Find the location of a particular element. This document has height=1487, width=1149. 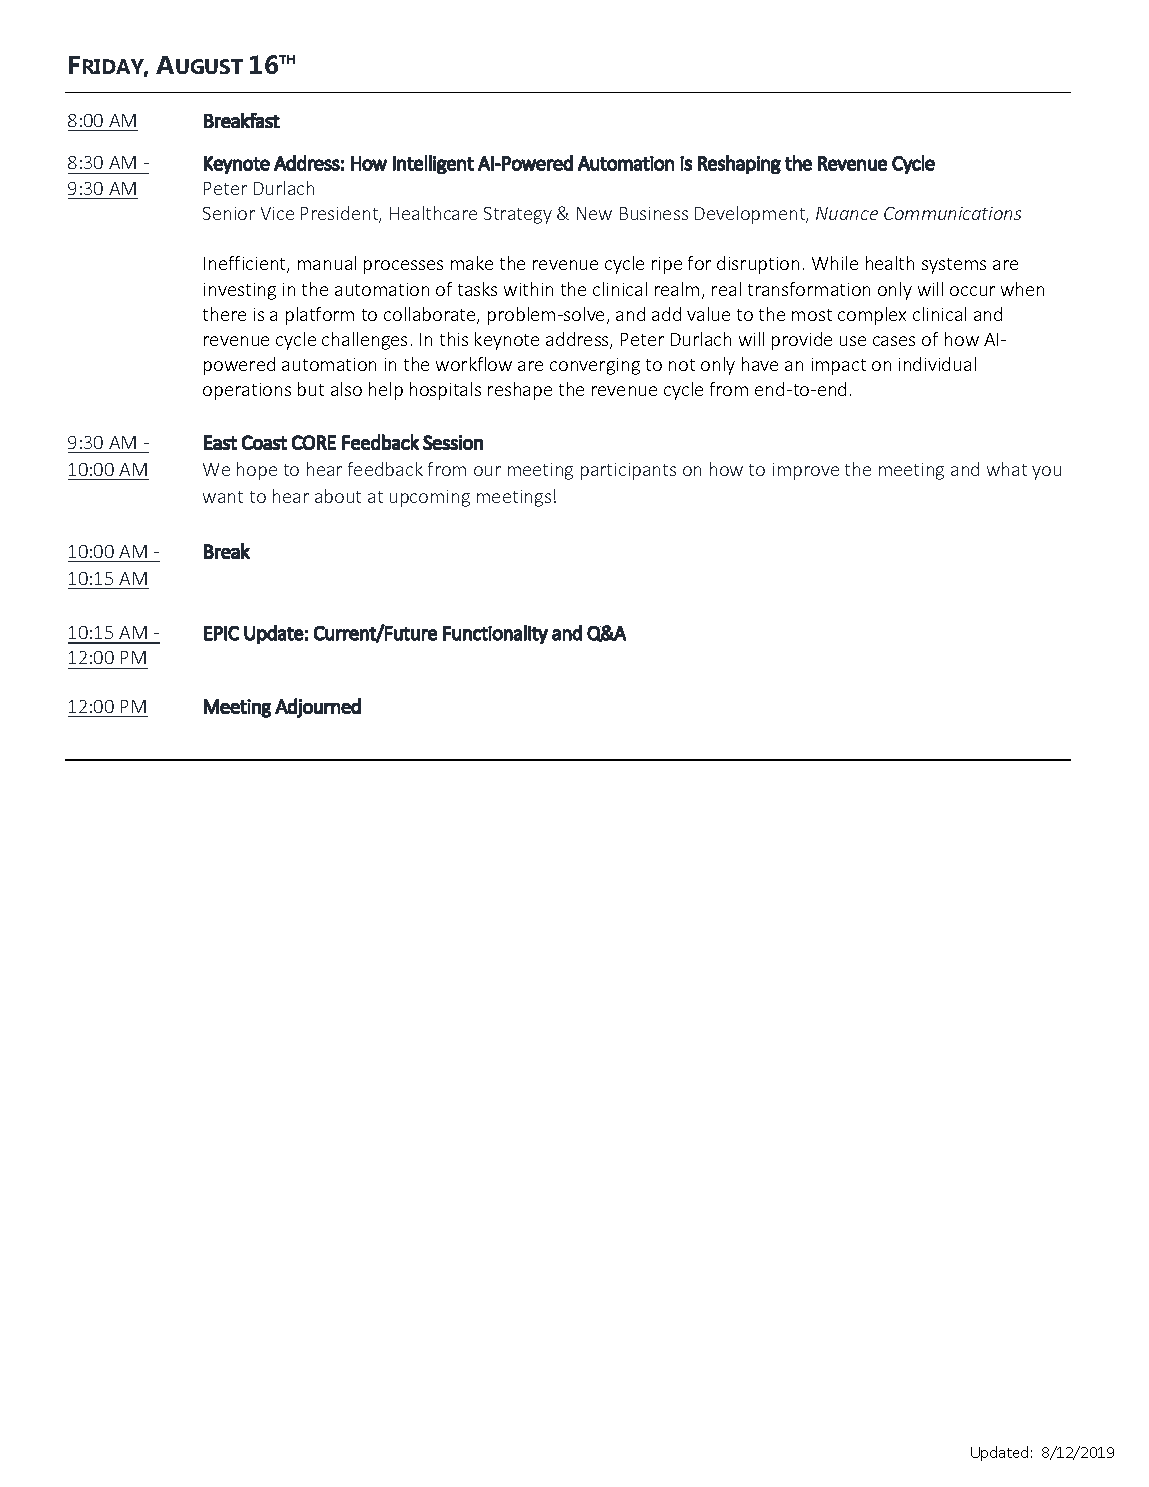

cases is located at coordinates (894, 341).
